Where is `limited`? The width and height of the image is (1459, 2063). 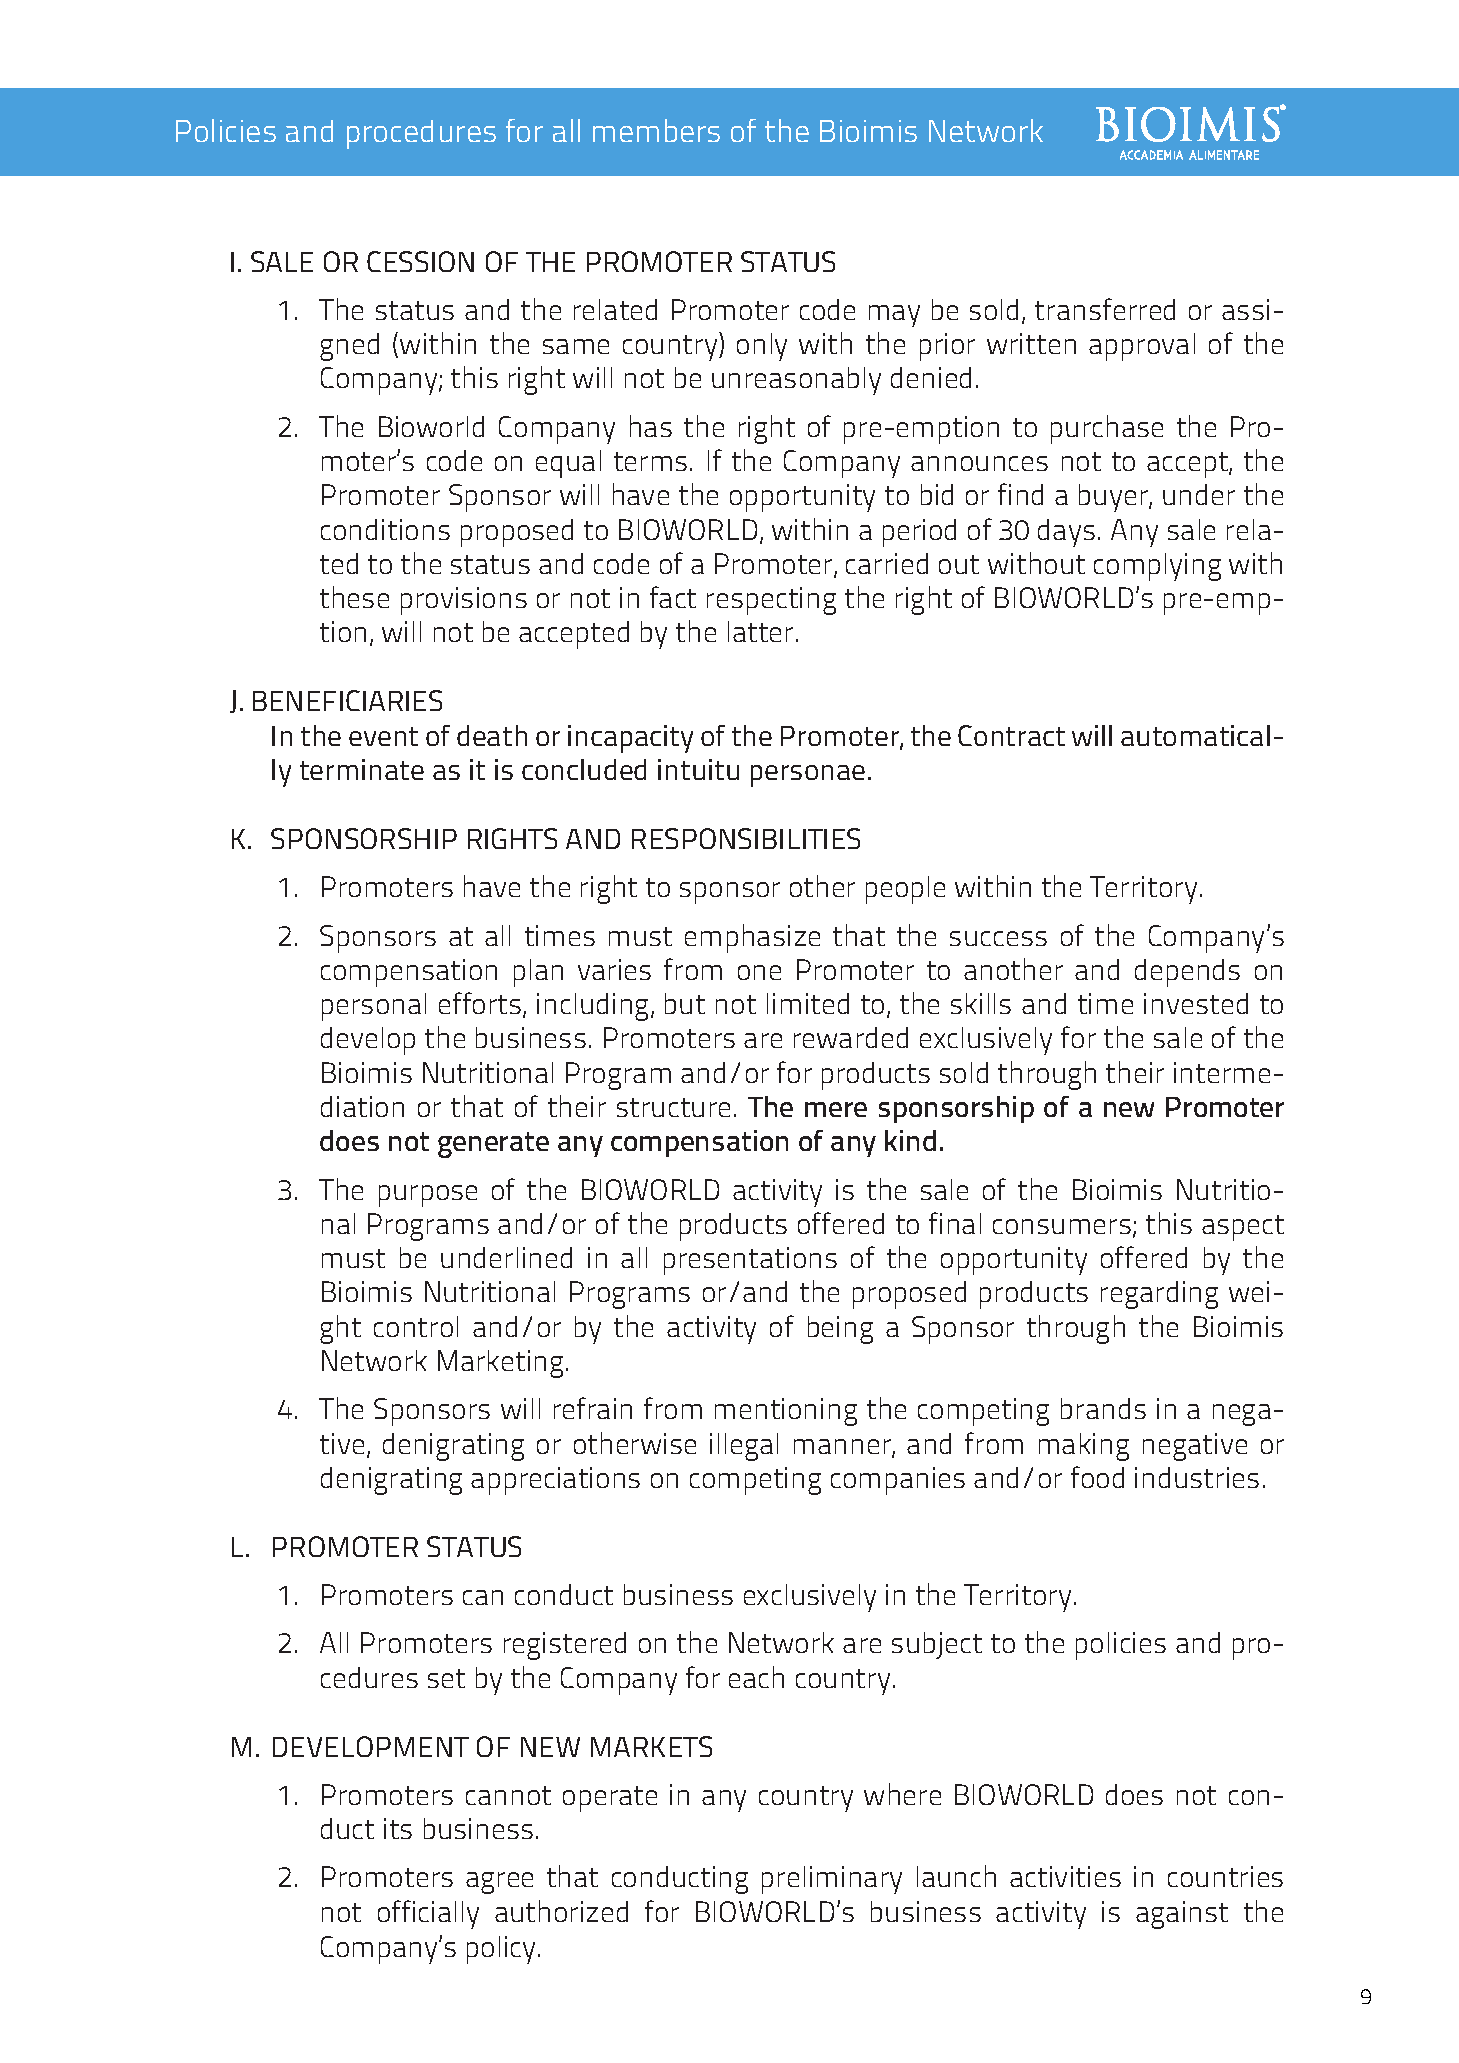
limited is located at coordinates (808, 1003).
